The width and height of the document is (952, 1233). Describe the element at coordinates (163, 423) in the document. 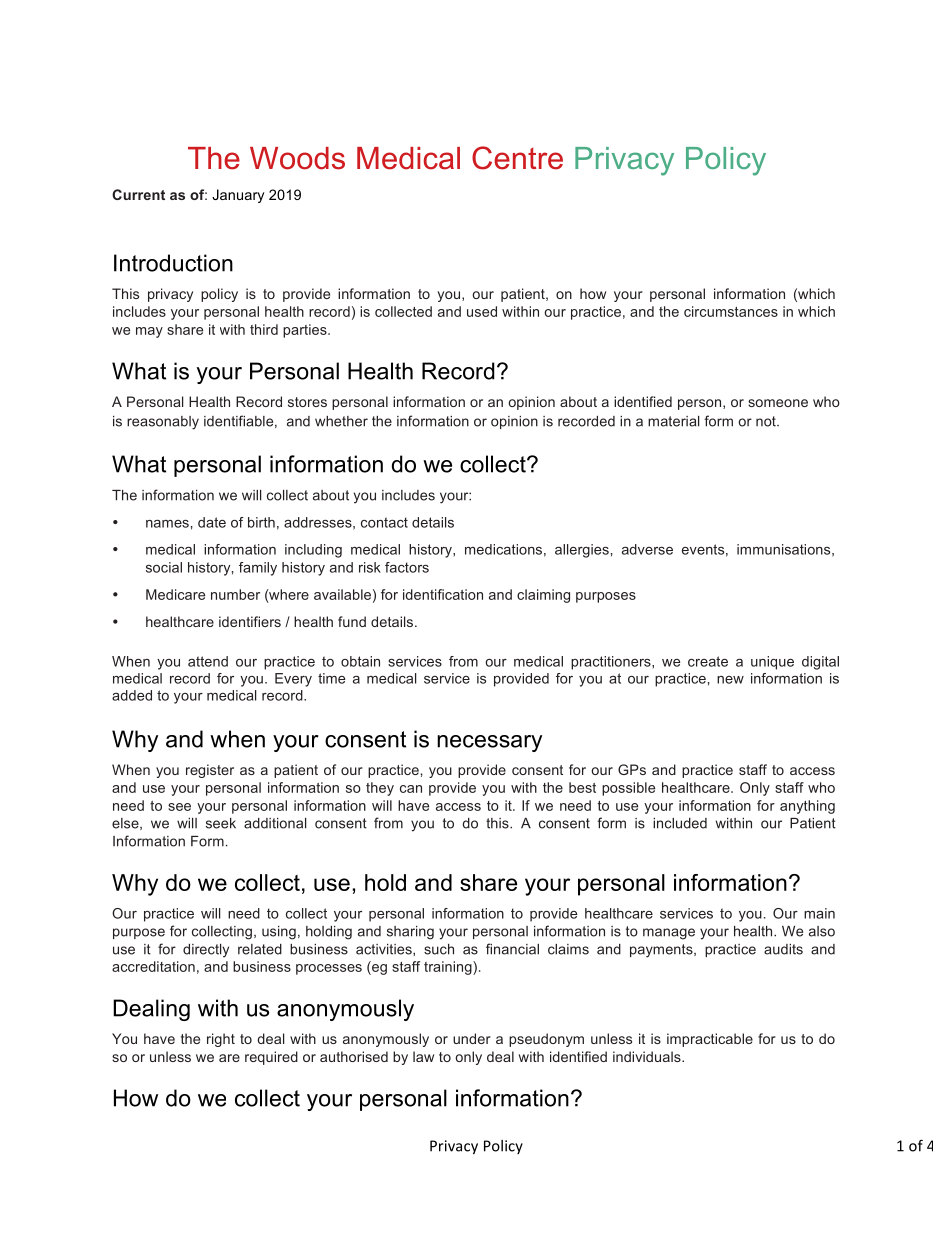

I see `reasonably` at that location.
